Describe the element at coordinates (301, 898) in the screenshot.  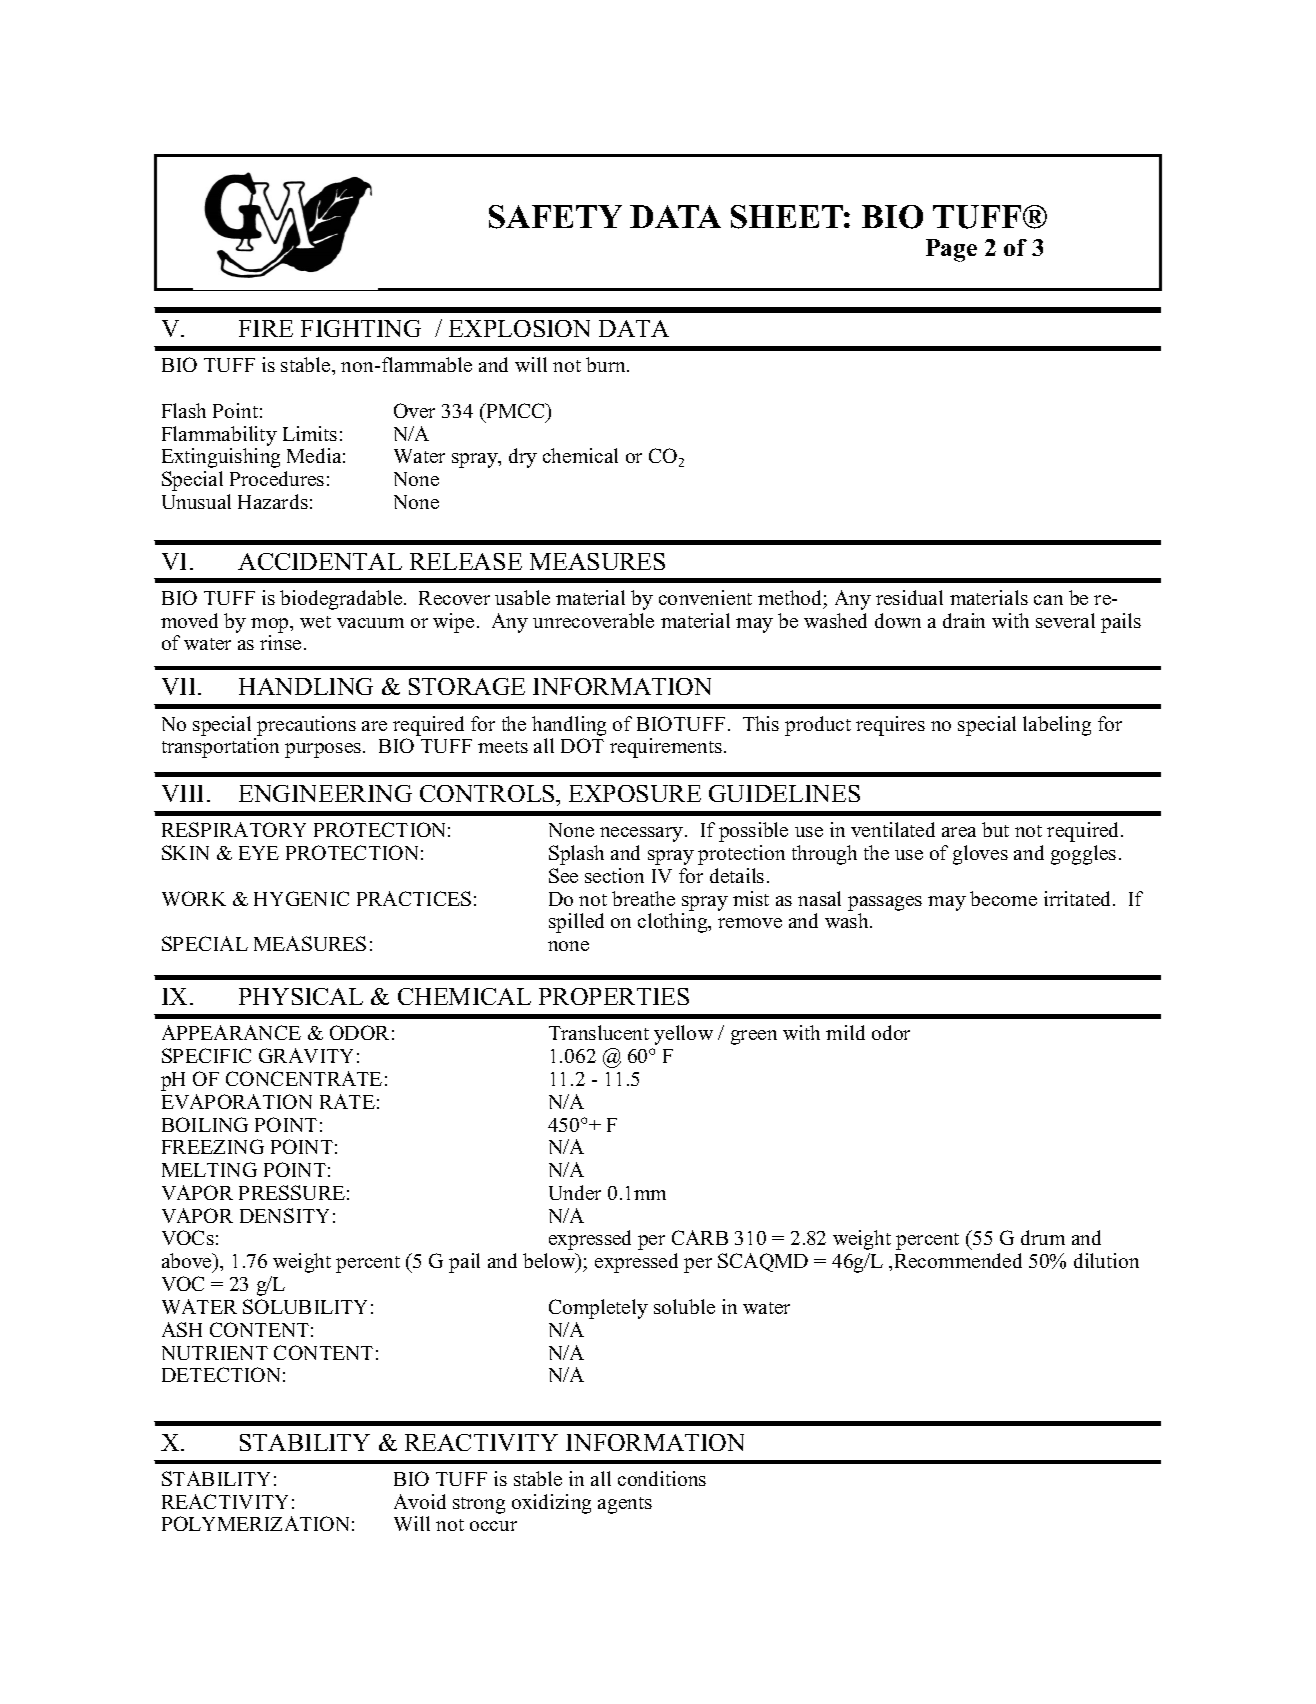
I see `HYGENIC` at that location.
